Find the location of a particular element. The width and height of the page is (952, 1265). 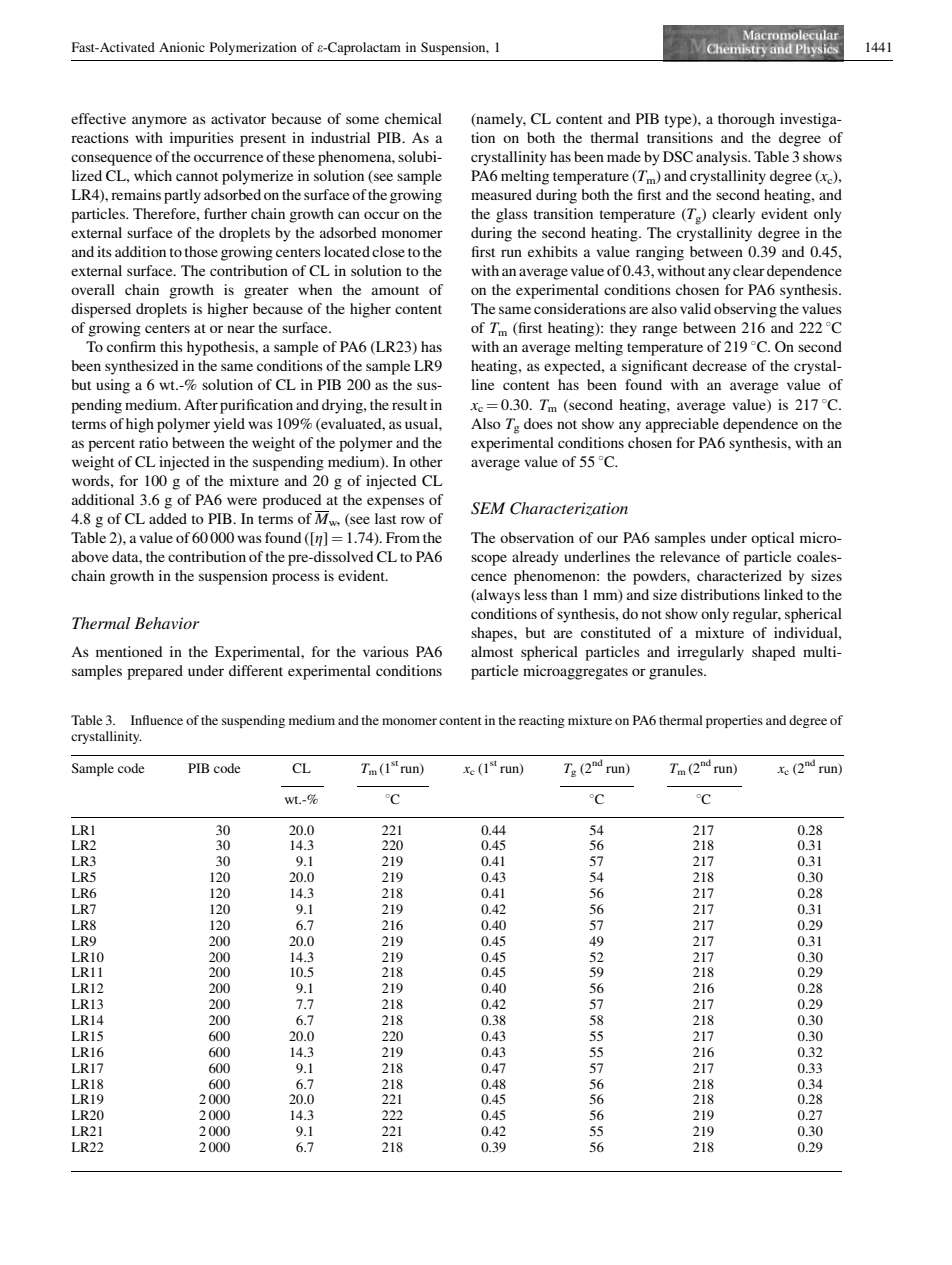

other is located at coordinates (426, 461).
